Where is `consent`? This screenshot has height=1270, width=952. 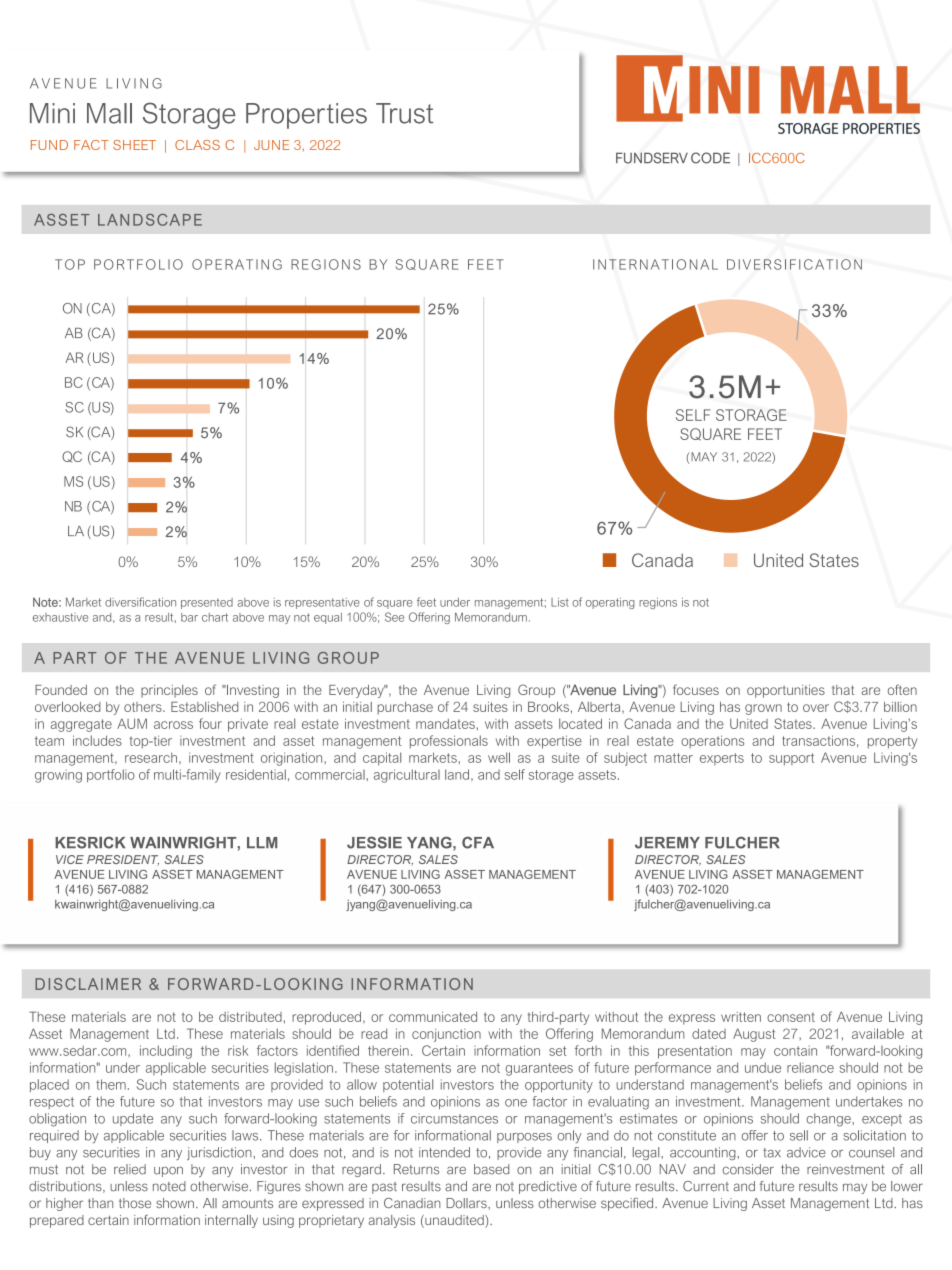 consent is located at coordinates (791, 1017).
